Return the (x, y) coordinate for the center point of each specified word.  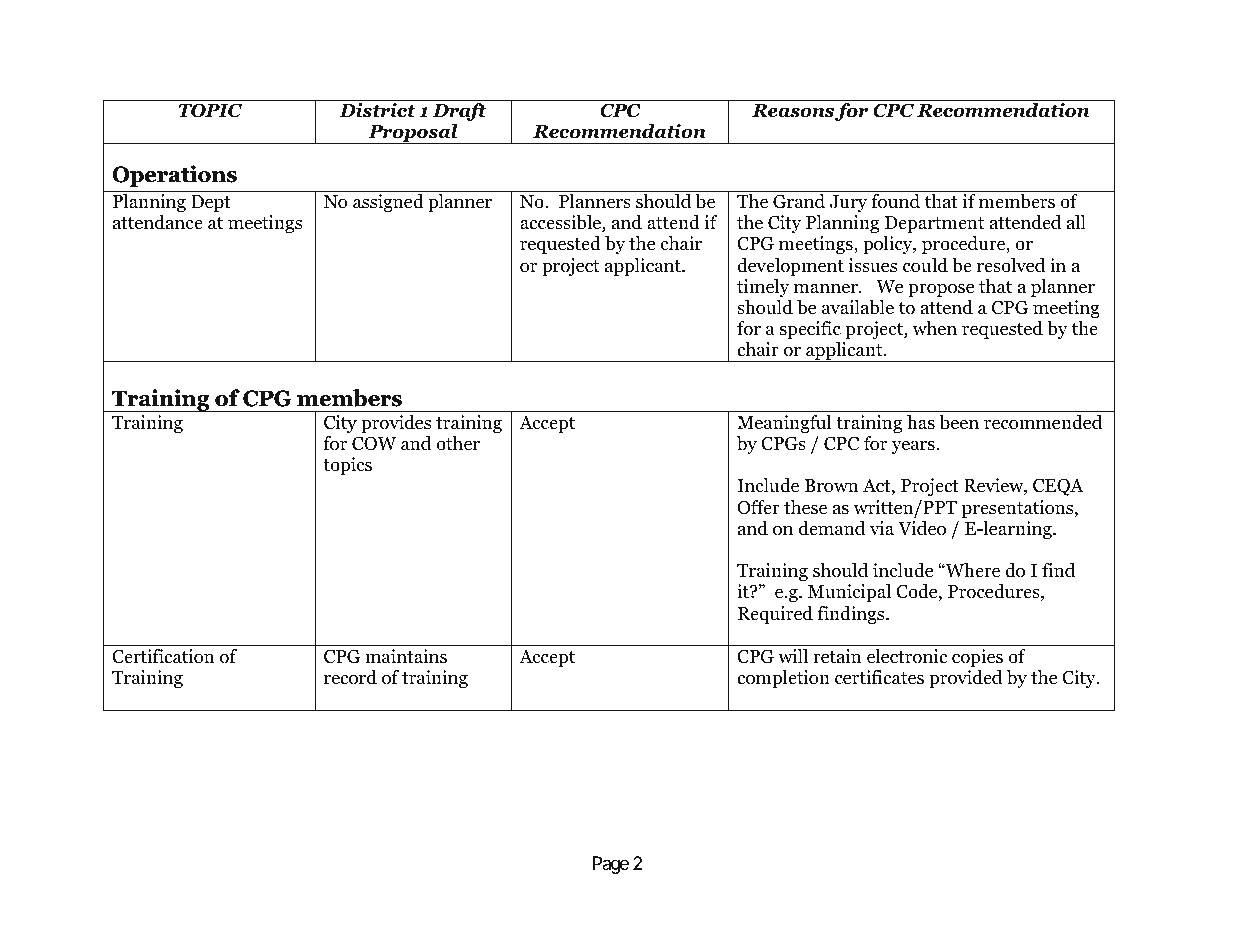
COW (374, 443)
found (896, 201)
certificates (879, 677)
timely (763, 288)
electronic (907, 656)
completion (783, 679)
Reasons (793, 111)
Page (611, 865)
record (350, 677)
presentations (1019, 509)
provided (965, 679)
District (377, 110)
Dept (211, 203)
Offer (758, 507)
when (934, 328)
